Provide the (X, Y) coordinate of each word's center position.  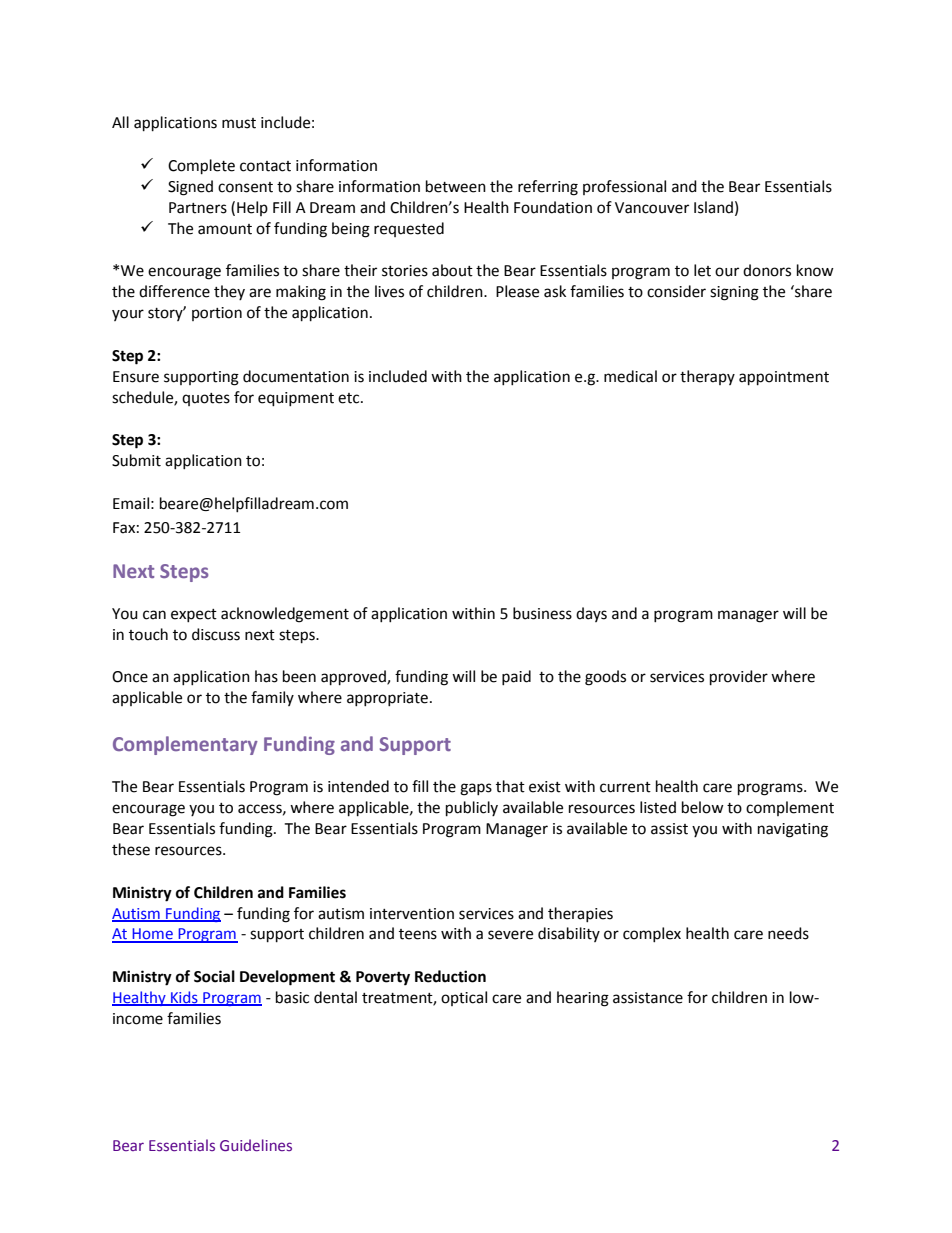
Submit (136, 460)
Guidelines (256, 1145)
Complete (201, 167)
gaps (476, 789)
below (703, 807)
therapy (707, 377)
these (131, 849)
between (456, 186)
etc (350, 398)
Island (713, 207)
